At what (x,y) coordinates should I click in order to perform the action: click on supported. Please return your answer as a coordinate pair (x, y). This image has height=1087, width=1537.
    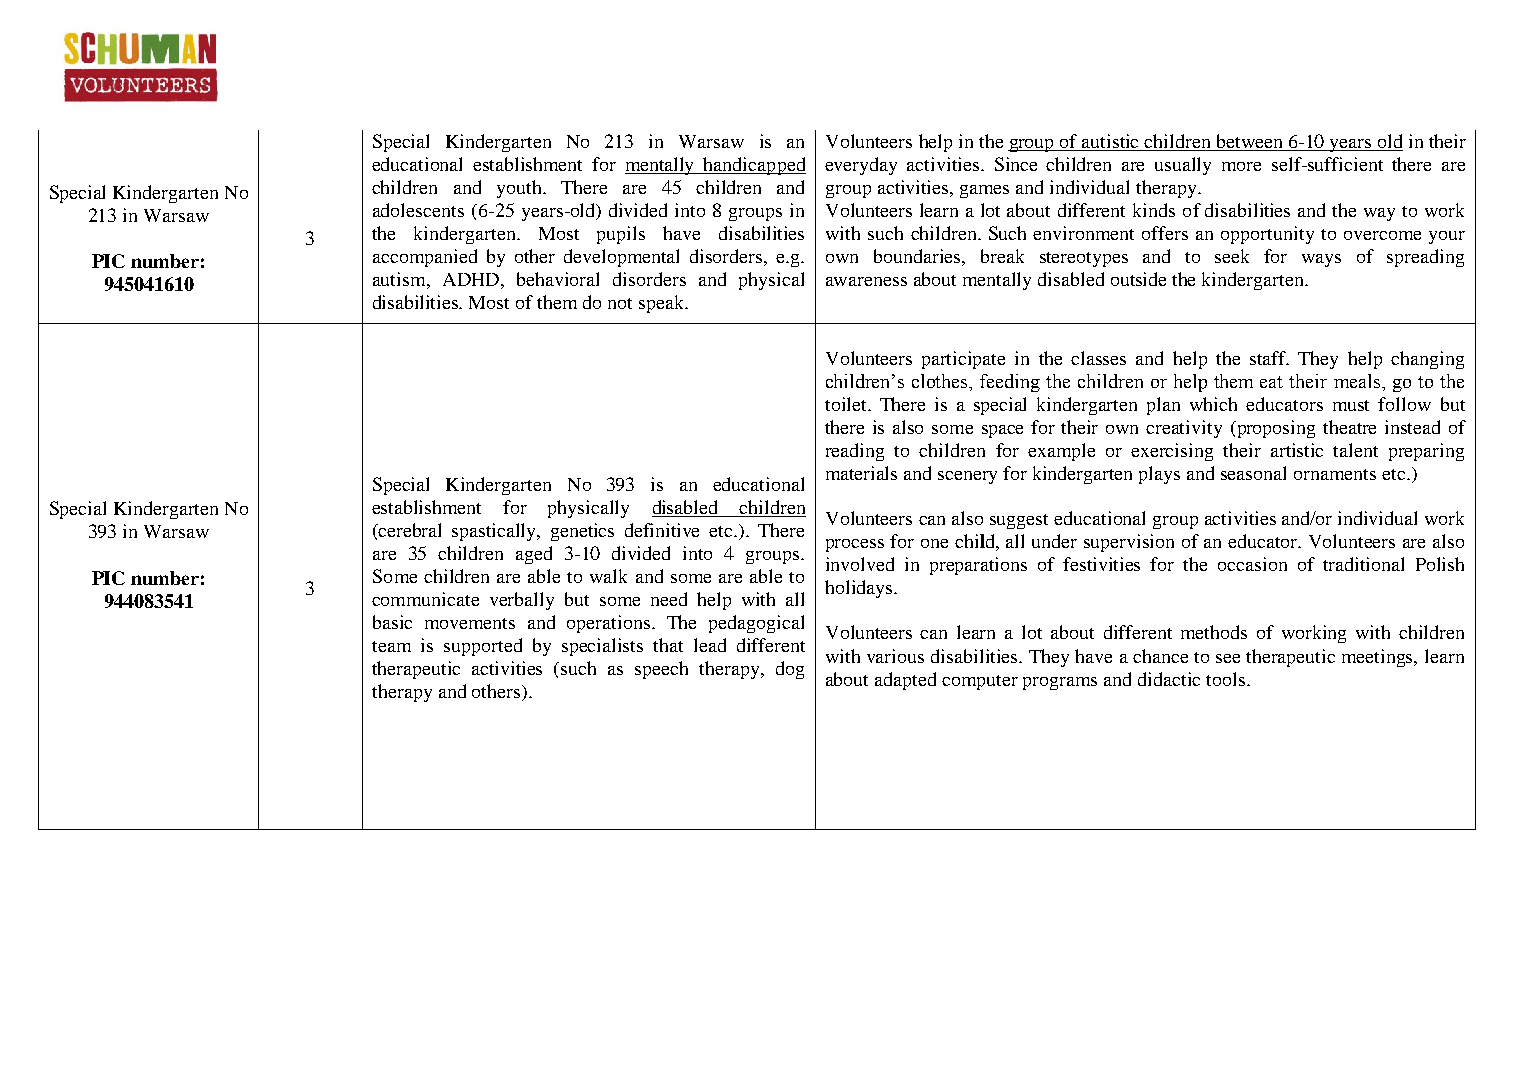
    Looking at the image, I should click on (483, 647).
